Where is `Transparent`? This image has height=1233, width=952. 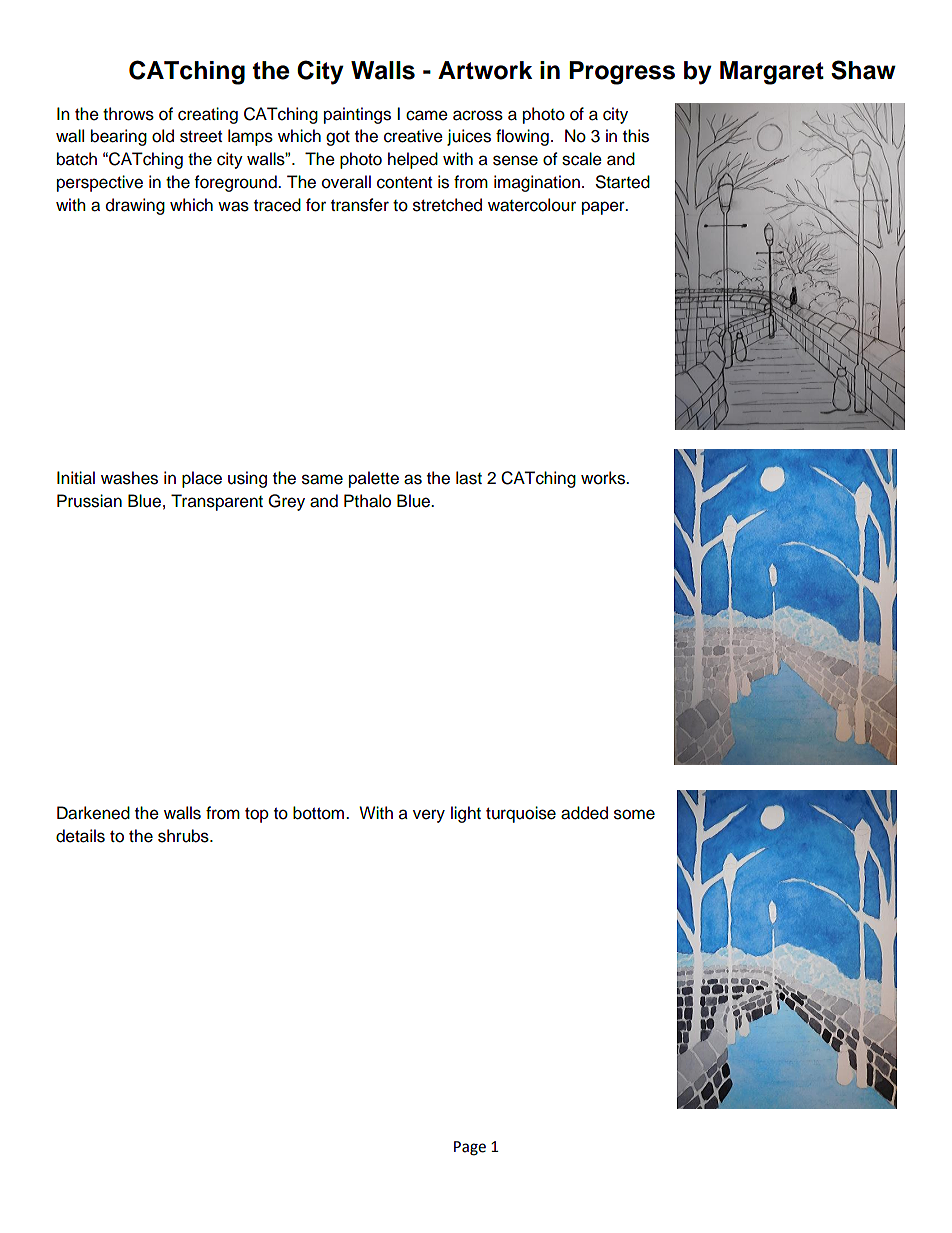 Transparent is located at coordinates (217, 502).
